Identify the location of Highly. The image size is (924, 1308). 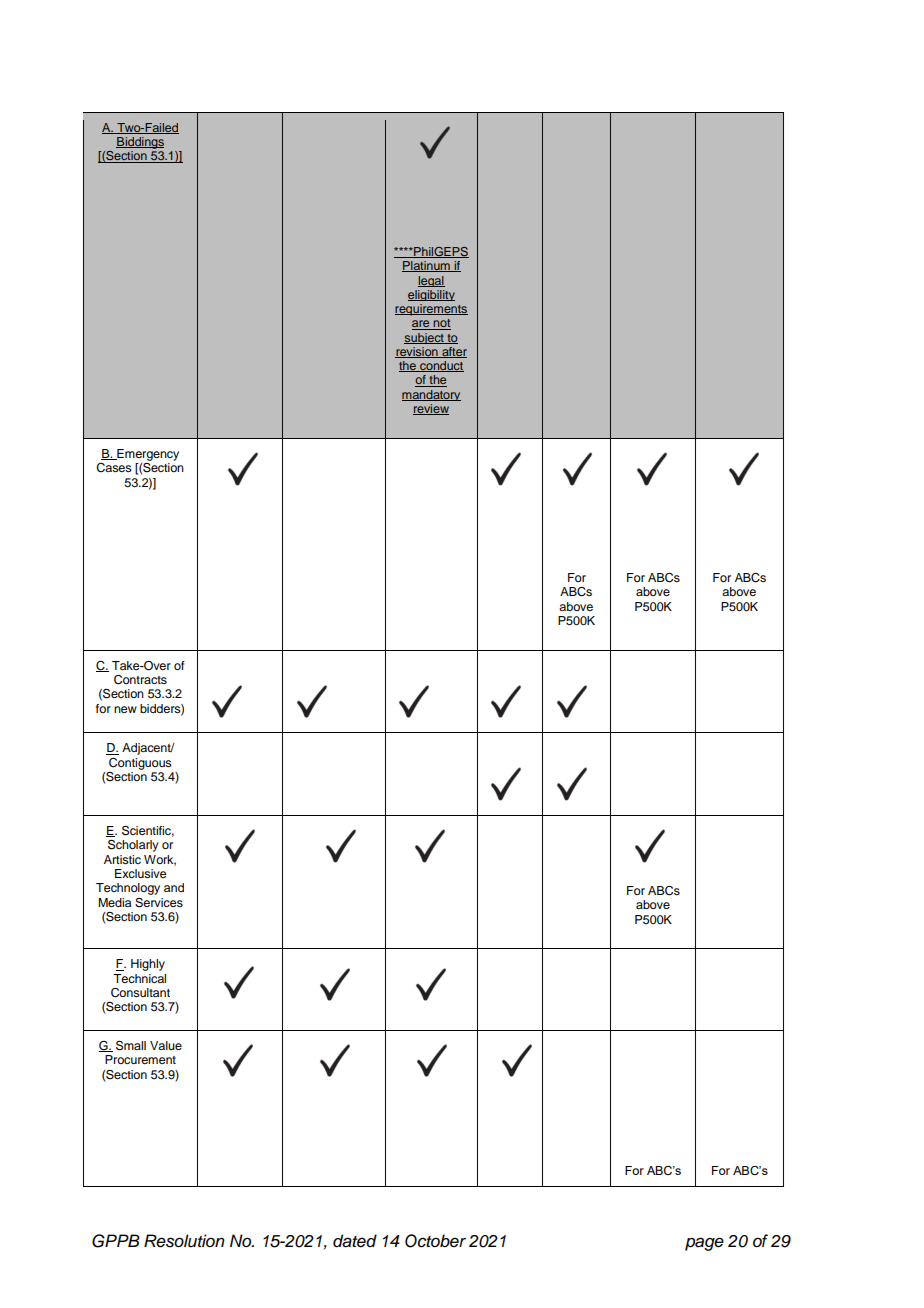
(148, 965).
